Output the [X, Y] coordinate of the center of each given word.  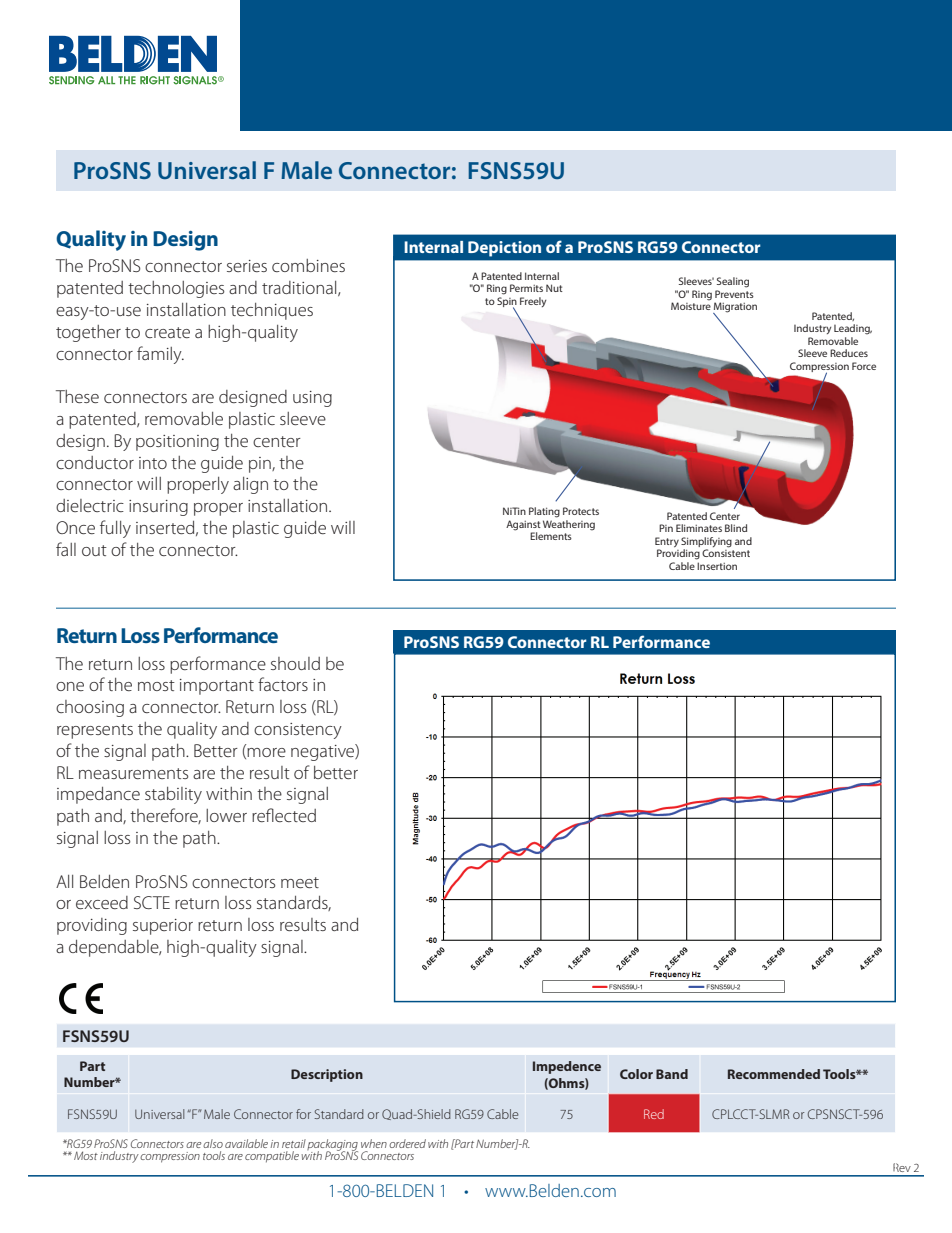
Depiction [504, 249]
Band [672, 1074]
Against [523, 525]
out [94, 550]
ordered [407, 1143]
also [213, 1143]
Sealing [733, 282]
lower [226, 815]
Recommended [774, 1074]
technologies [176, 289]
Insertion [717, 566]
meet [300, 882]
